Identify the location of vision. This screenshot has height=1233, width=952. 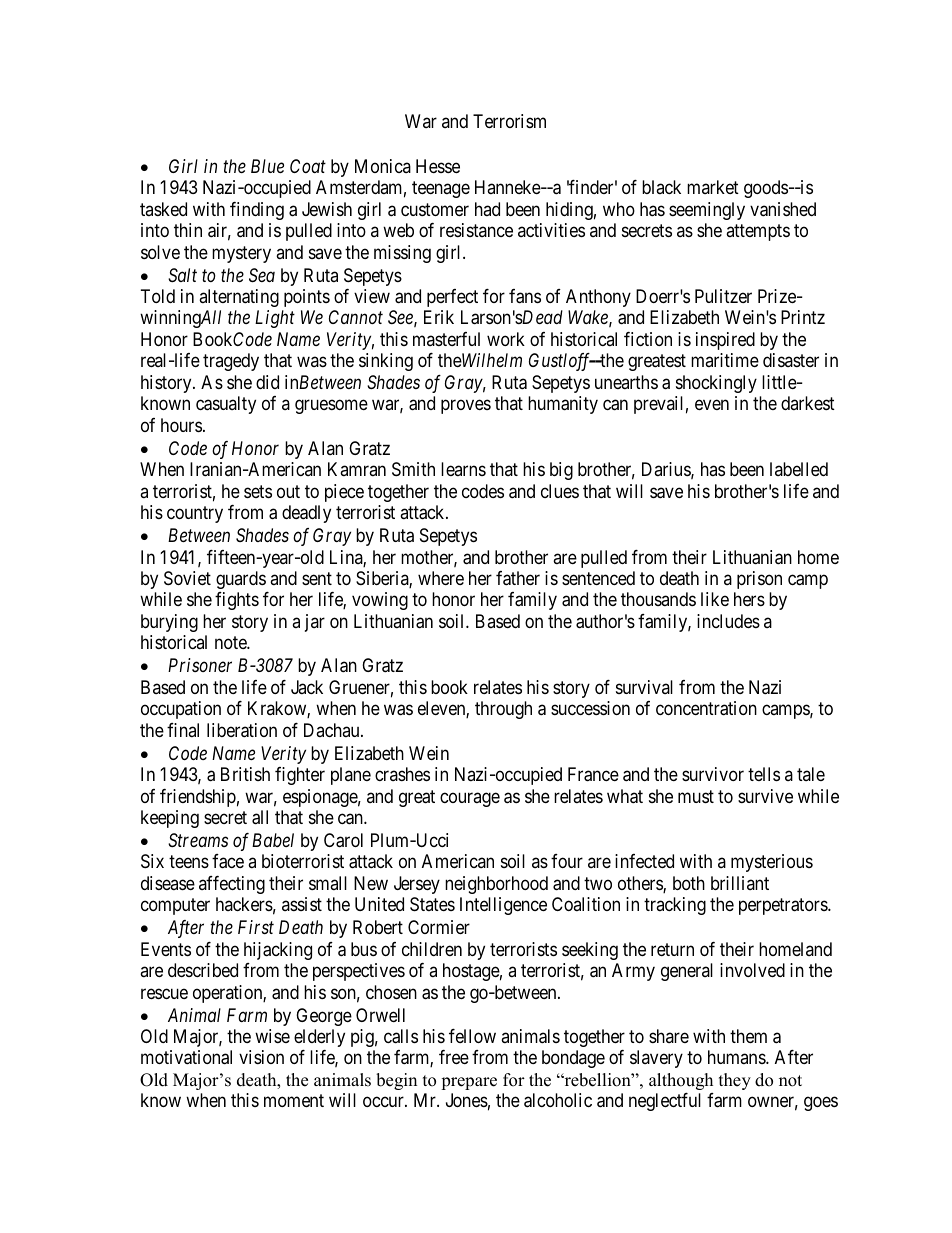
(261, 1057).
